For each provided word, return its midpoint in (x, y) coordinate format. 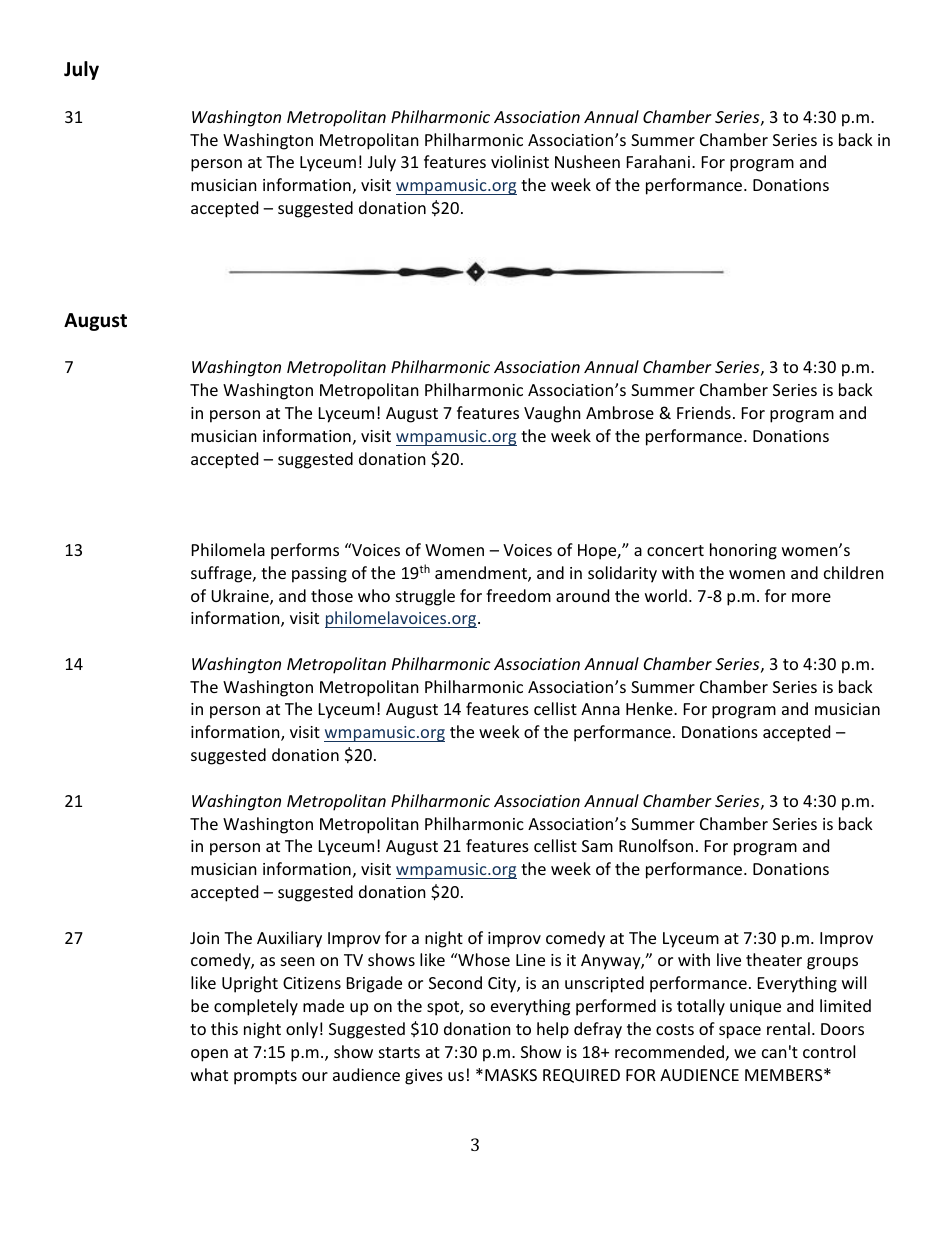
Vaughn (552, 414)
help (553, 1030)
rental (788, 1028)
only (302, 1030)
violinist (520, 161)
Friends (704, 412)
